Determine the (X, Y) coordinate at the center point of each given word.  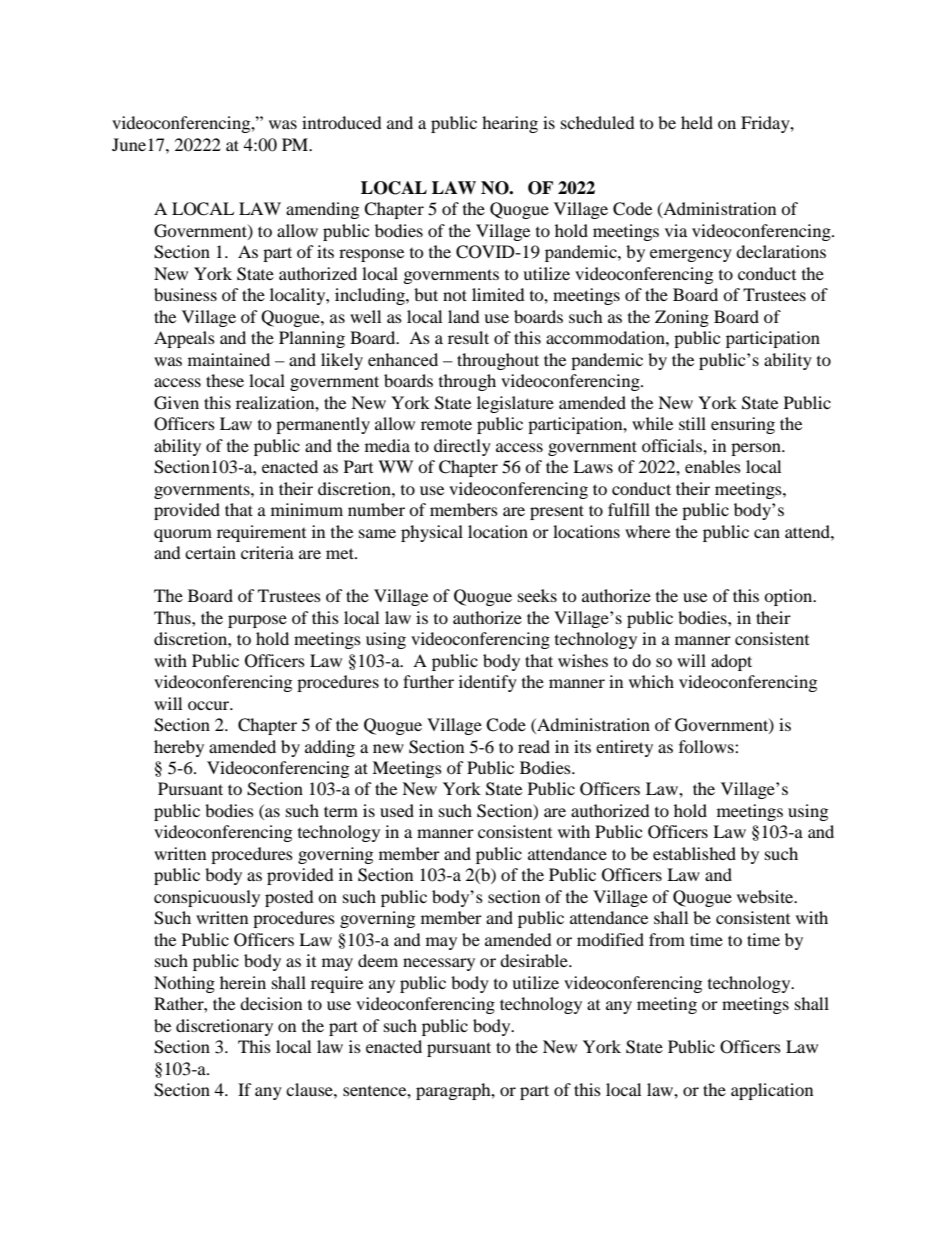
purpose (257, 621)
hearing (510, 124)
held (697, 122)
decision (271, 1003)
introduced (342, 122)
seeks (537, 595)
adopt (731, 662)
